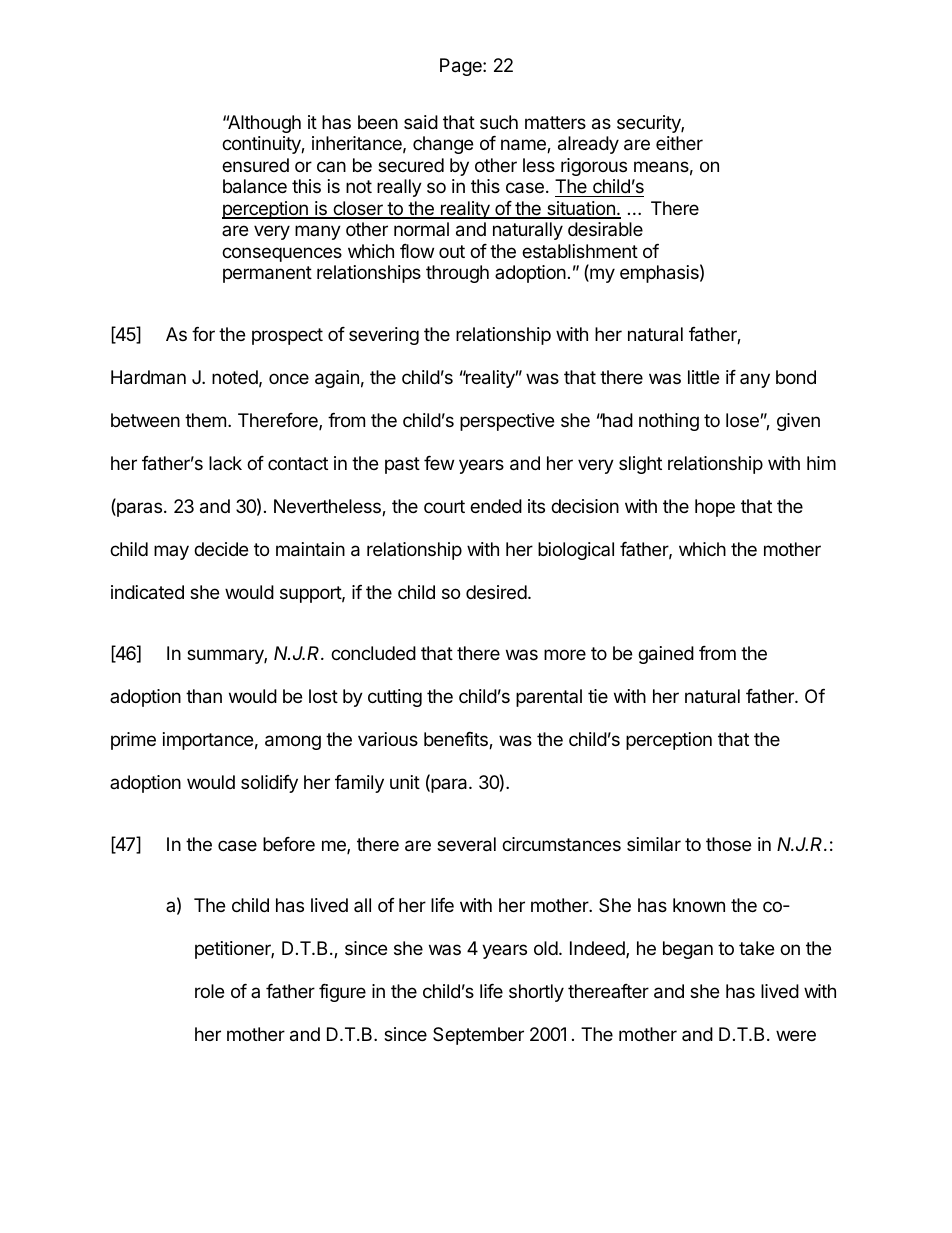  Describe the element at coordinates (263, 124) in the screenshot. I see `Although` at that location.
